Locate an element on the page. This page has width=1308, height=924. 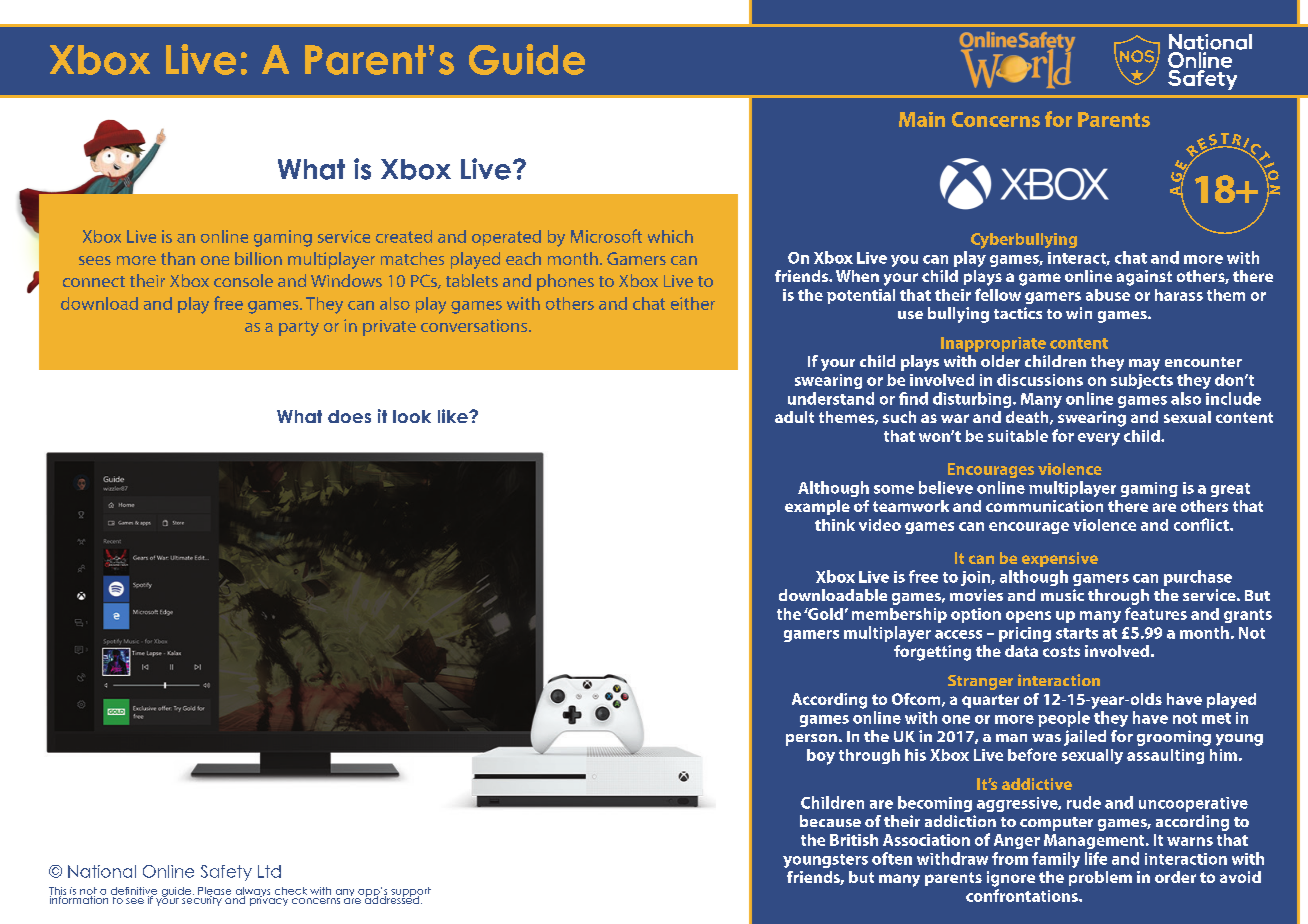
abuse is located at coordinates (1108, 295).
